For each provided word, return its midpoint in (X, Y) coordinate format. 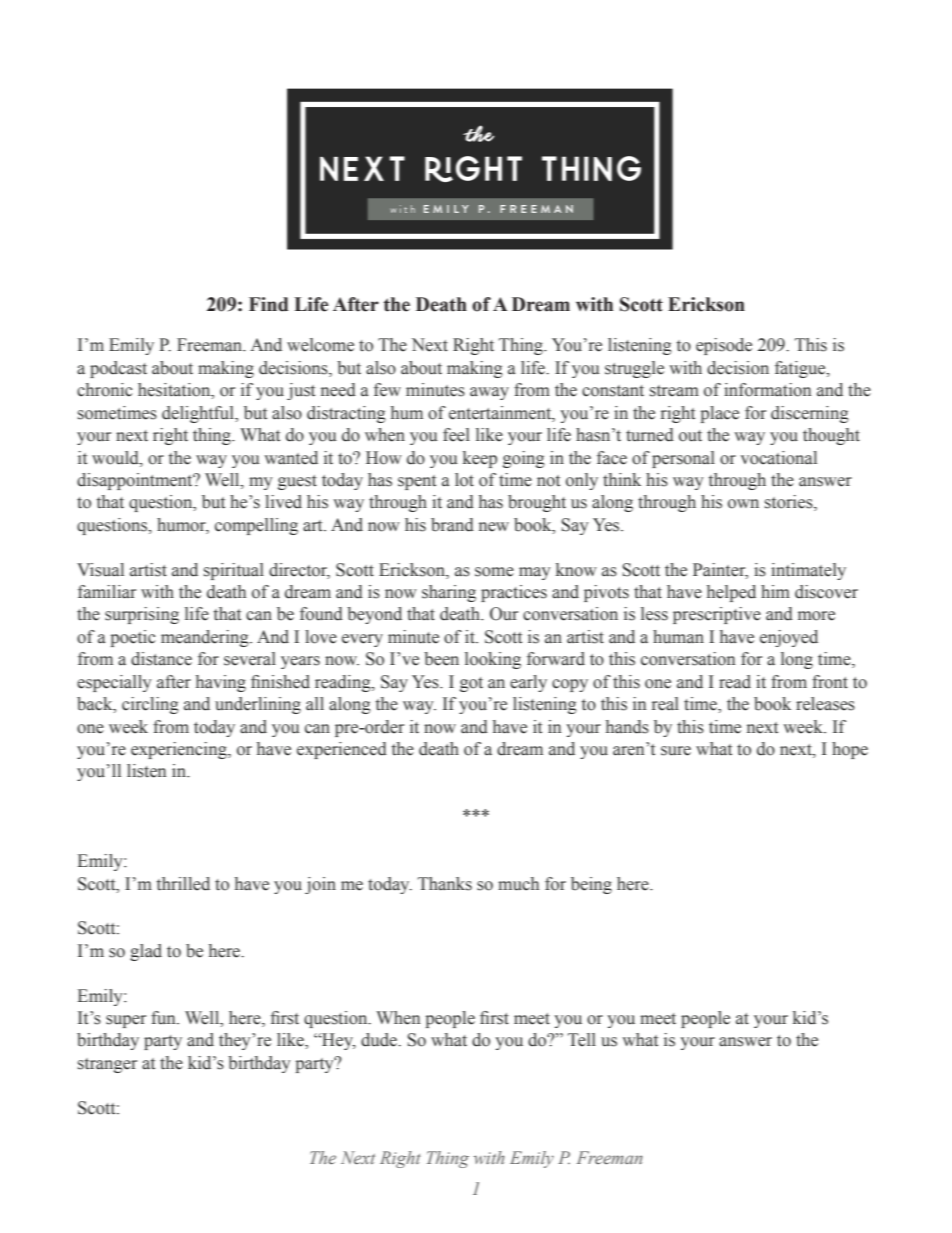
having (221, 683)
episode (724, 346)
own (743, 504)
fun (164, 1018)
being (591, 885)
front (830, 682)
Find (269, 304)
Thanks (445, 884)
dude (380, 1040)
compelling (256, 526)
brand (452, 525)
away (489, 393)
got (471, 684)
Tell (582, 1040)
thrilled (183, 884)
